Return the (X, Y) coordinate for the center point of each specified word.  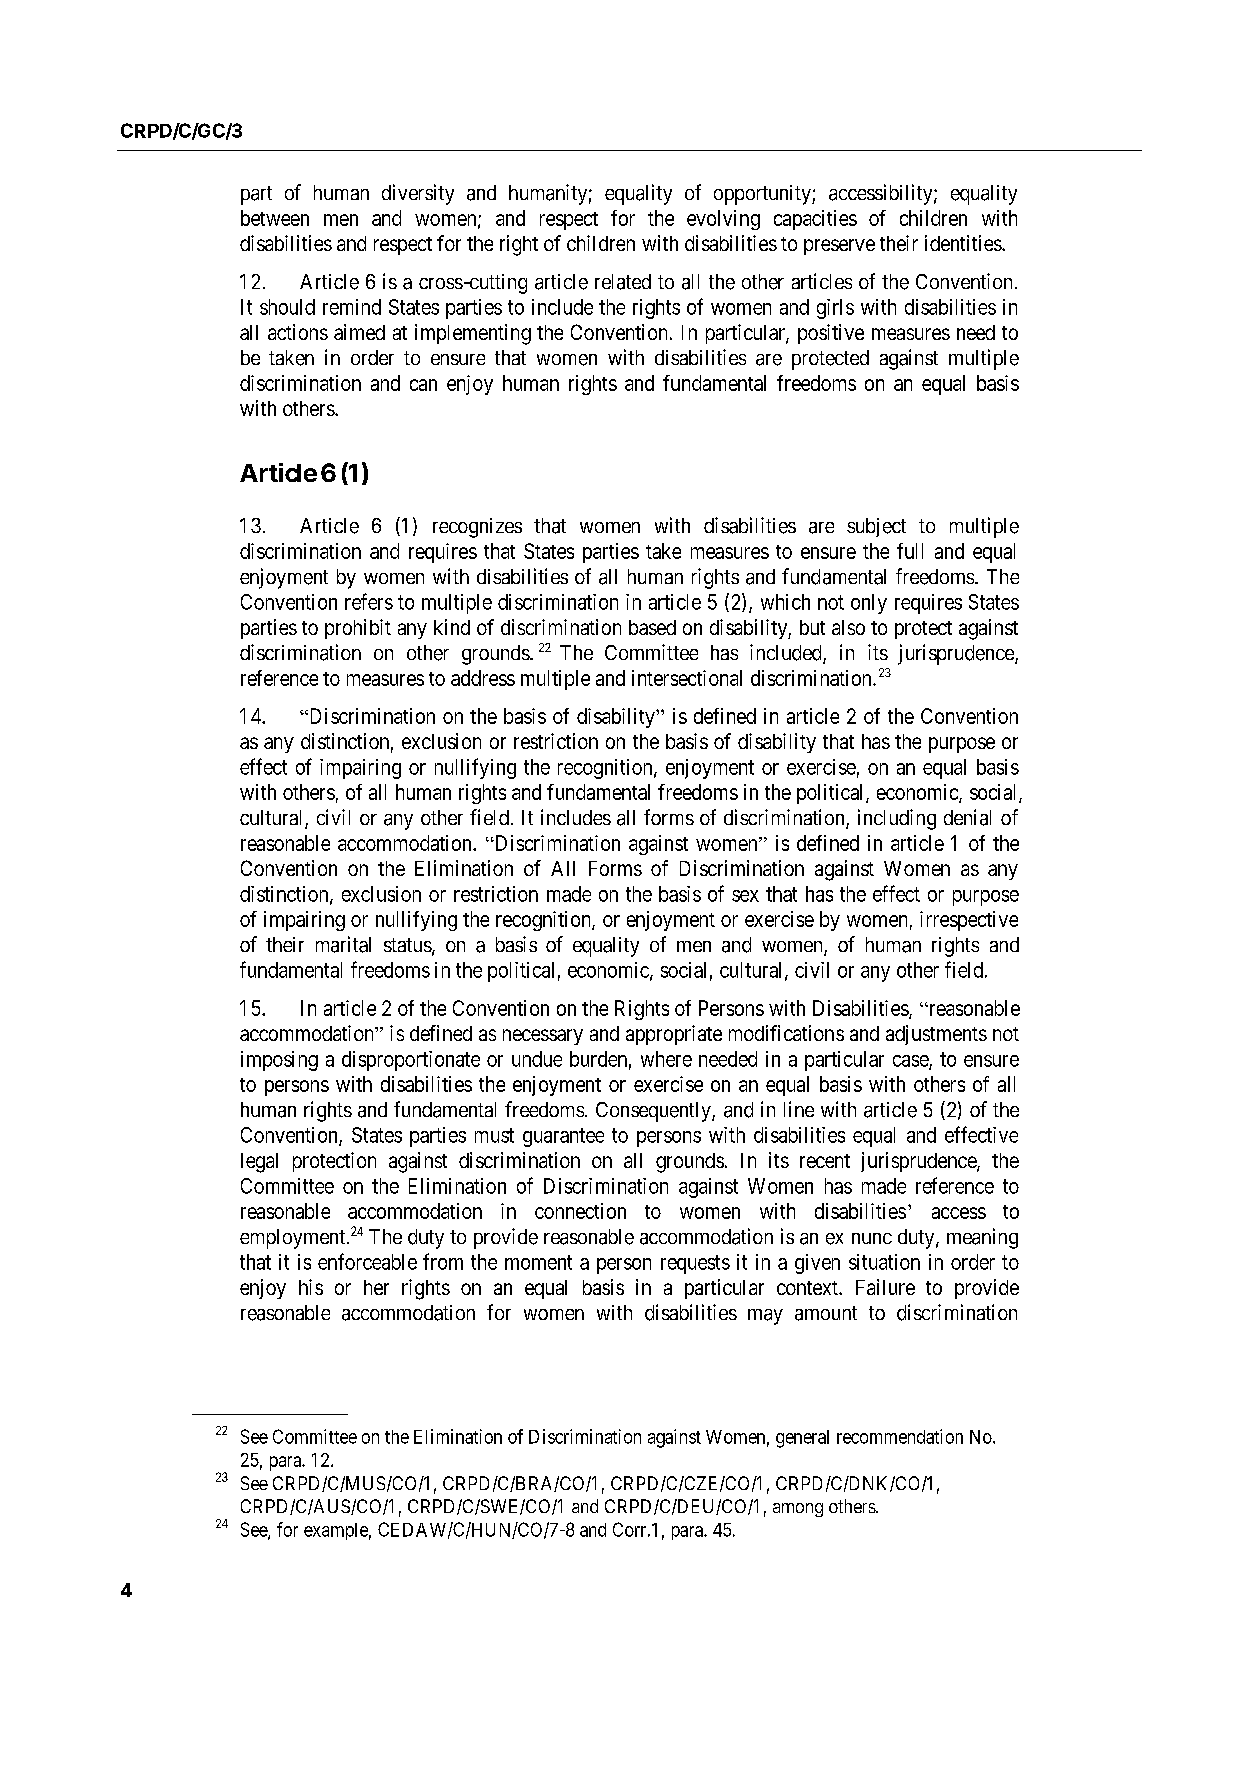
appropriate (674, 1035)
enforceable (367, 1261)
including (897, 819)
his (311, 1287)
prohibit (358, 629)
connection (580, 1211)
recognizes (477, 528)
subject (876, 527)
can (423, 385)
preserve (839, 247)
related (623, 282)
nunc (872, 1238)
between (275, 218)
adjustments (936, 1035)
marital (343, 944)
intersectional (687, 678)
